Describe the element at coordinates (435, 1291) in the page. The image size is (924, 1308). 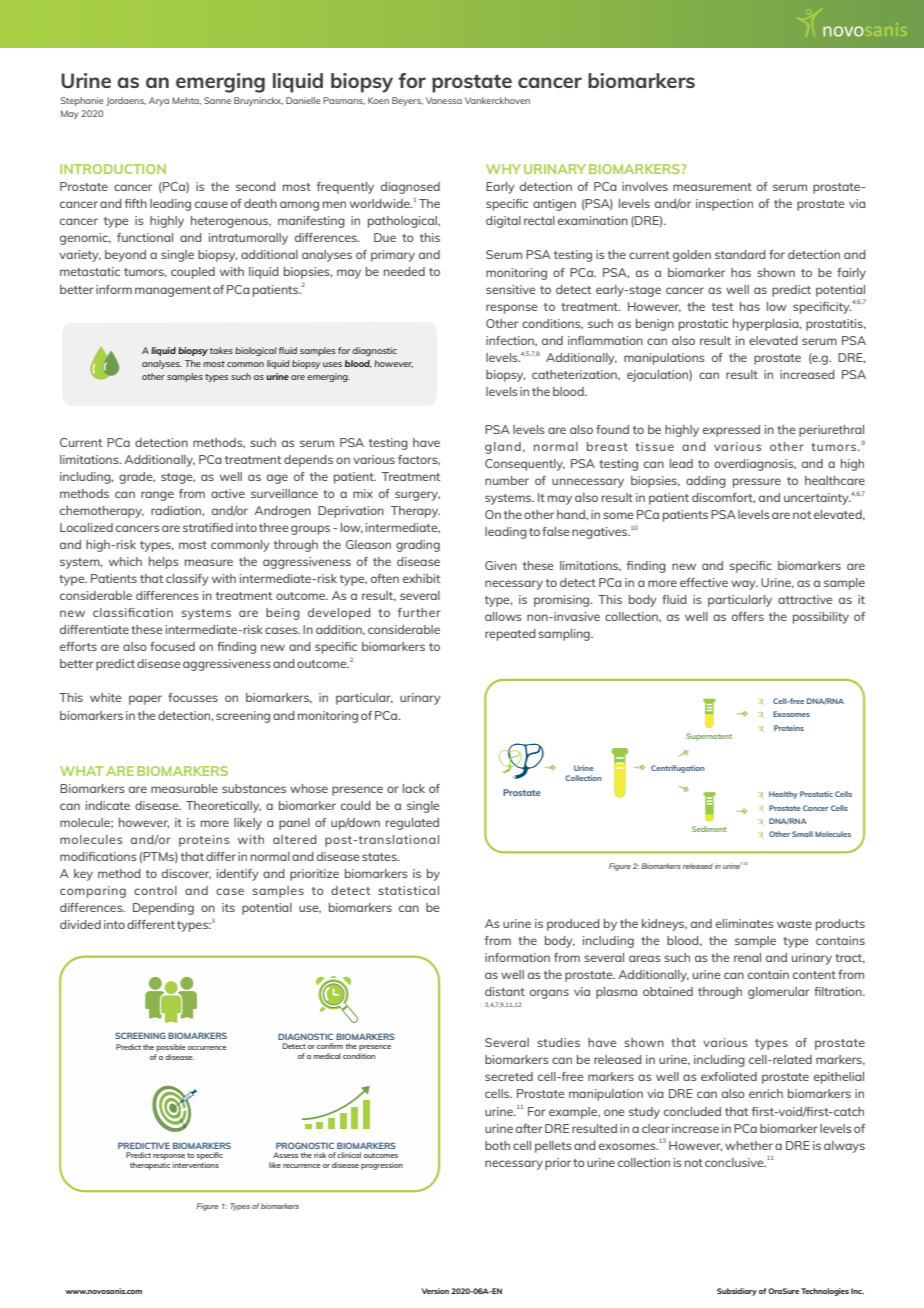
I see `Version` at that location.
